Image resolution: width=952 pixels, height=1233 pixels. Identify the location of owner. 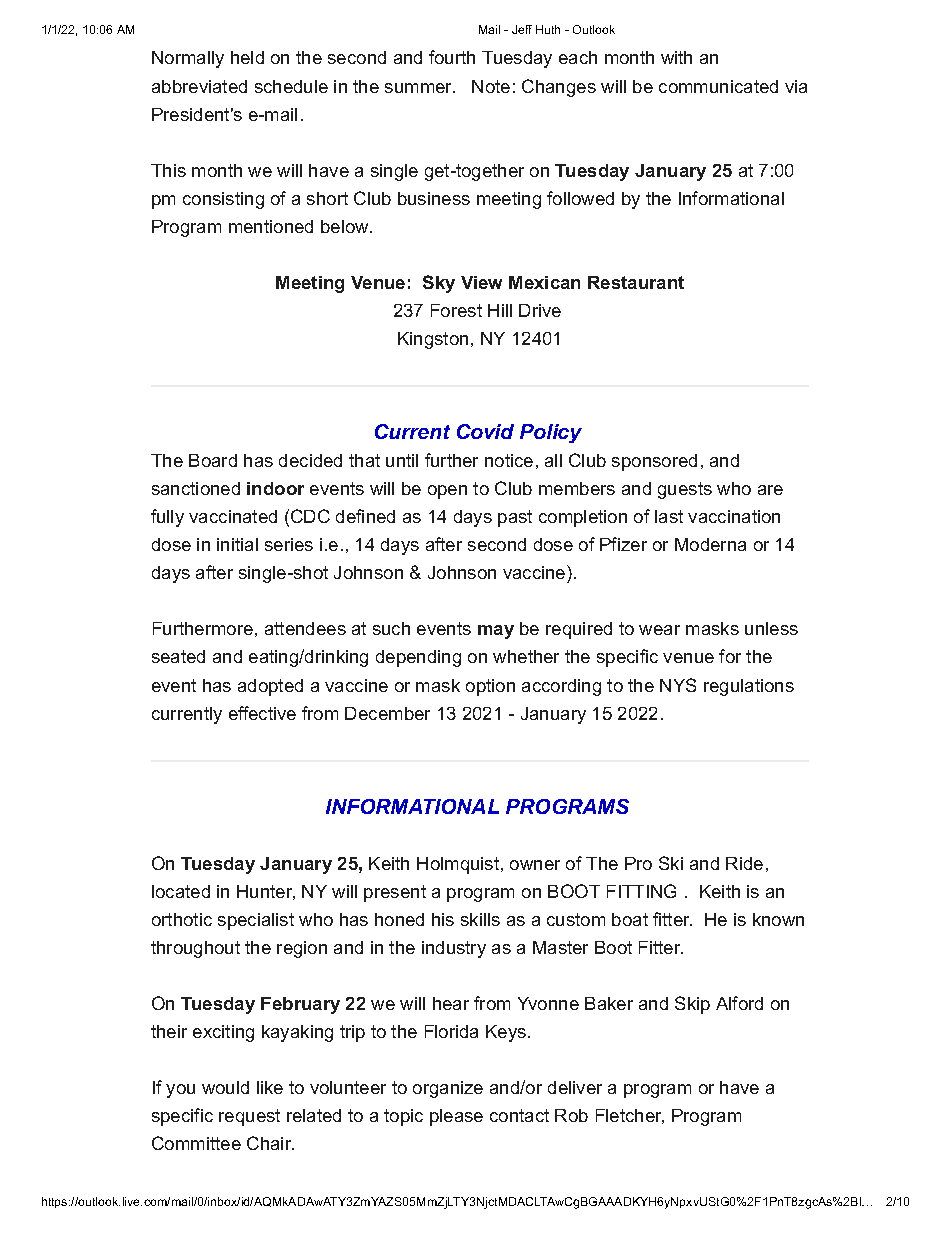
(535, 865).
